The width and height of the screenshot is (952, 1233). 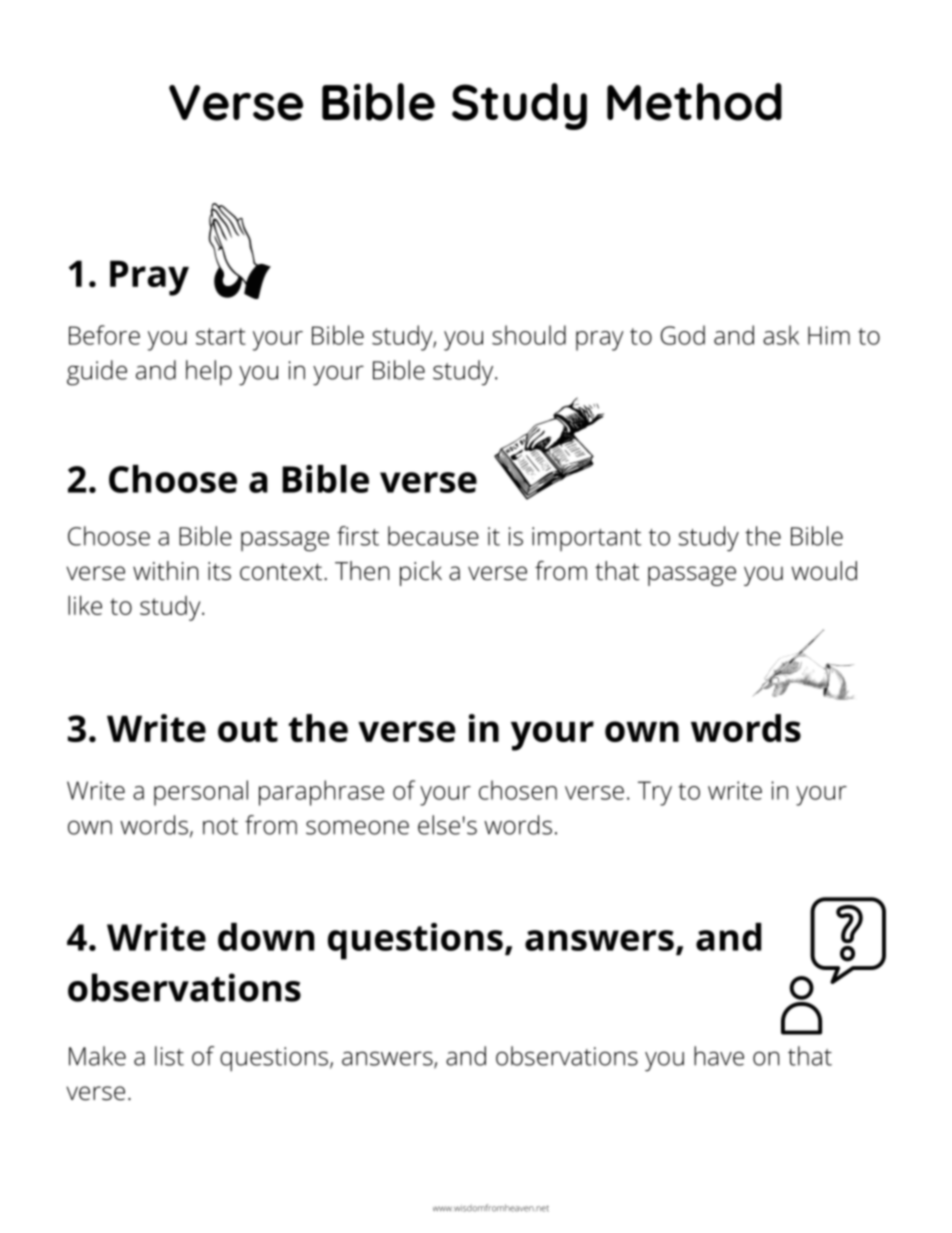 I want to click on start, so click(x=221, y=336).
